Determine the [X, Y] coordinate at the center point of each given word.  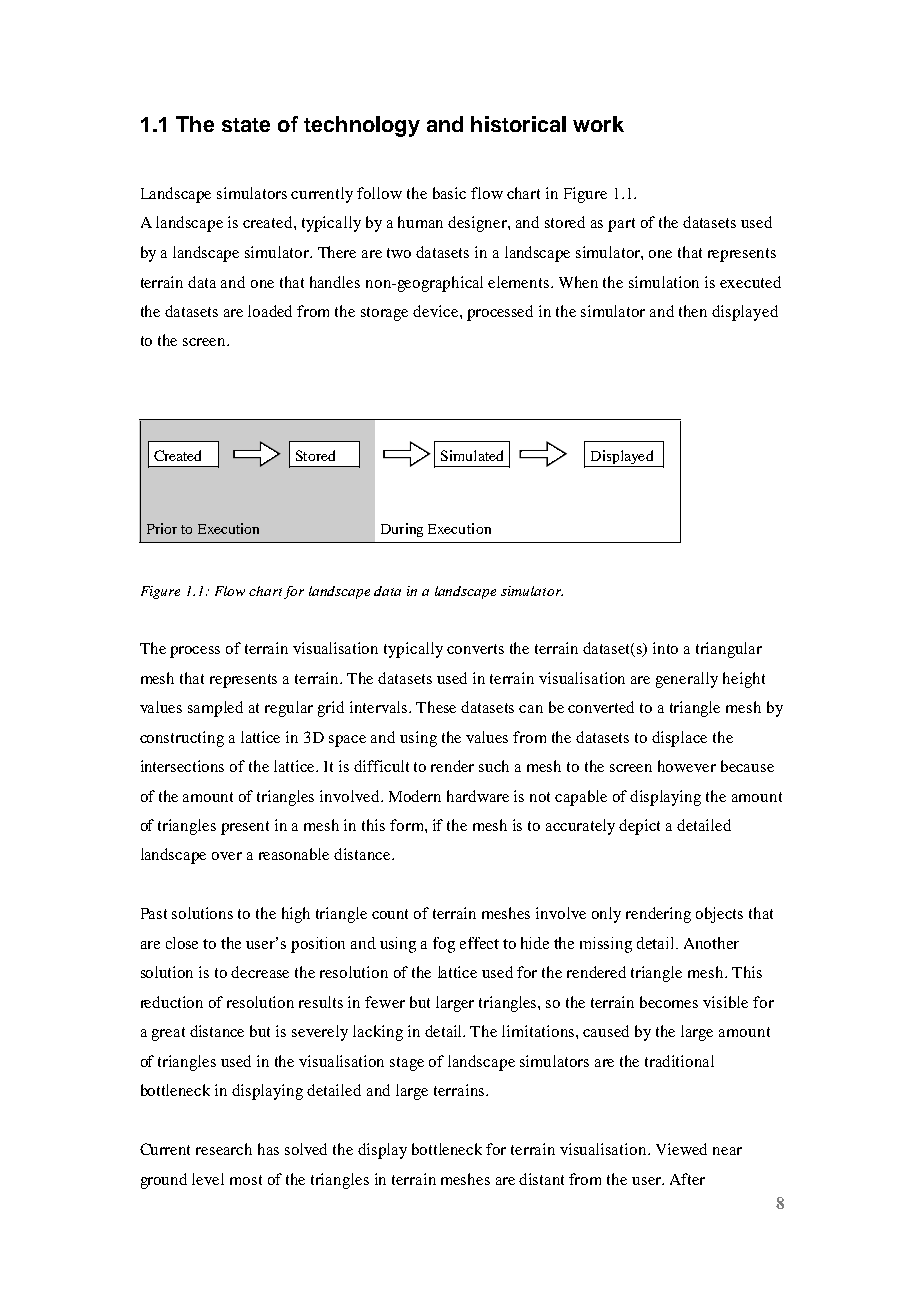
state [246, 125]
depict [639, 827]
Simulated [472, 455]
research [224, 1149]
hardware [478, 796]
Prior [162, 528]
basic [449, 193]
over [227, 856]
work [598, 124]
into [665, 648]
